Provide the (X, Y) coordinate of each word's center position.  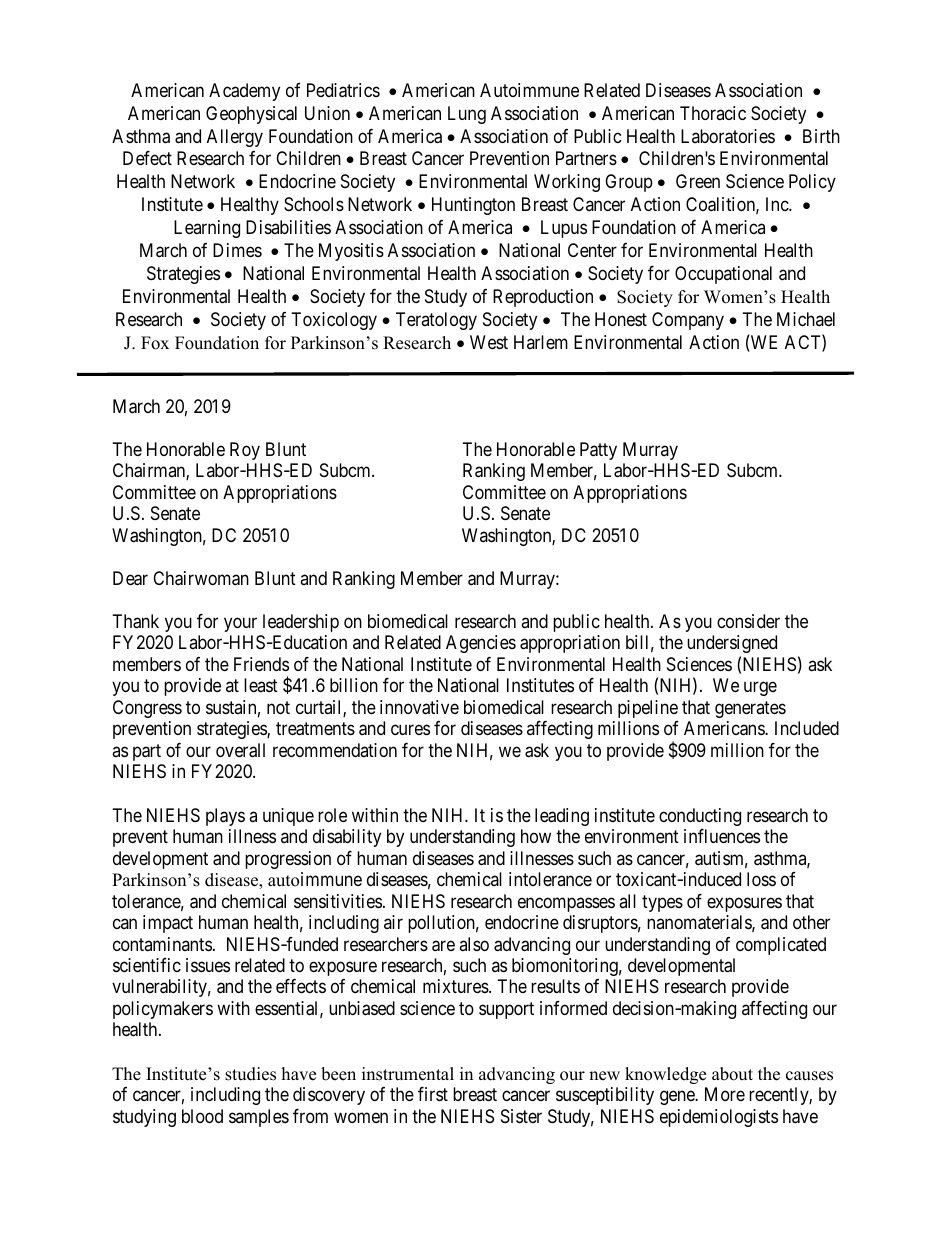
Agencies (481, 644)
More (725, 1094)
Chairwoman (201, 578)
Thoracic (713, 113)
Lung (467, 115)
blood (202, 1116)
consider (748, 621)
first (433, 1094)
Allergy (235, 138)
